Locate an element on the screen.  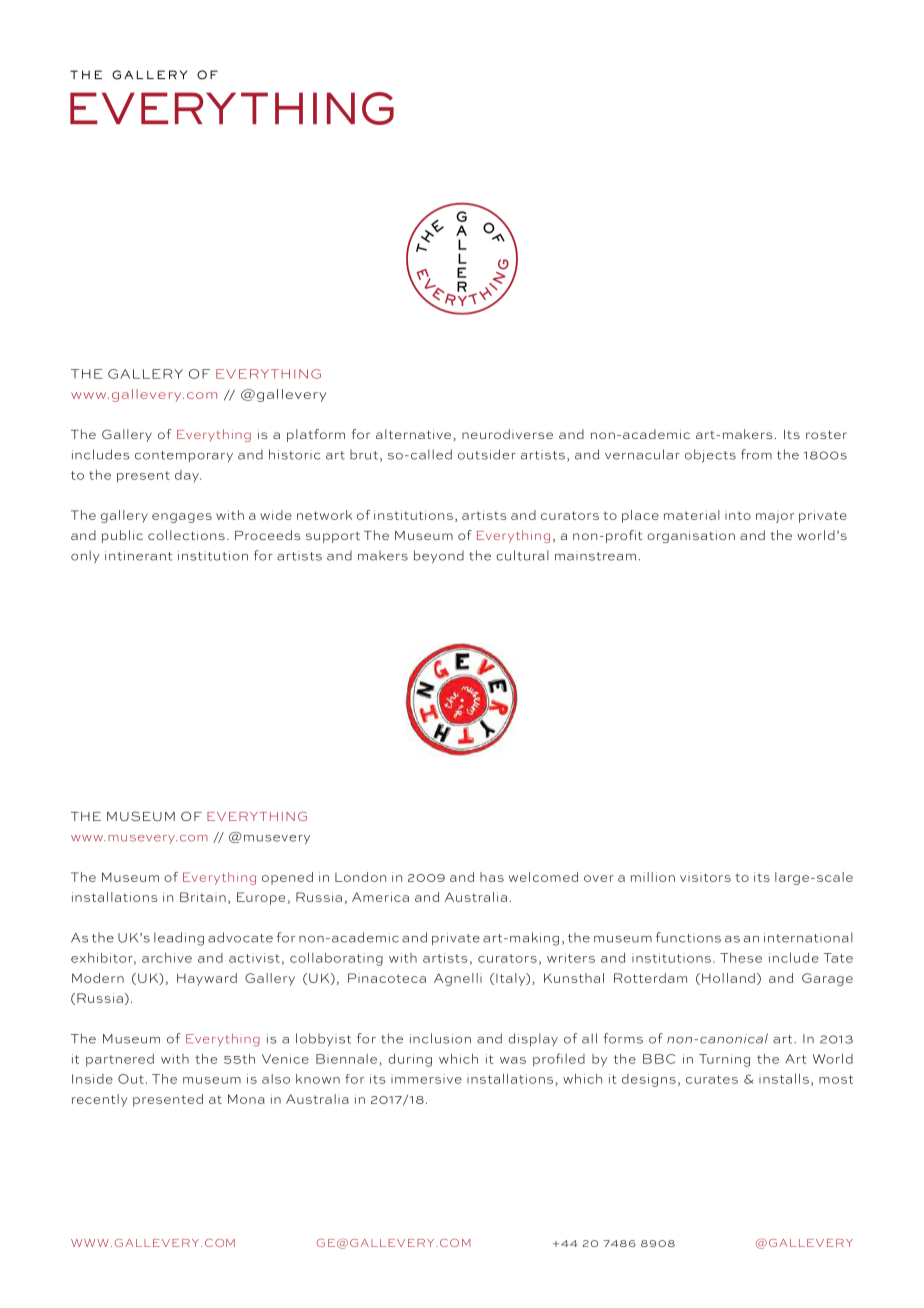
outsider is located at coordinates (487, 454).
